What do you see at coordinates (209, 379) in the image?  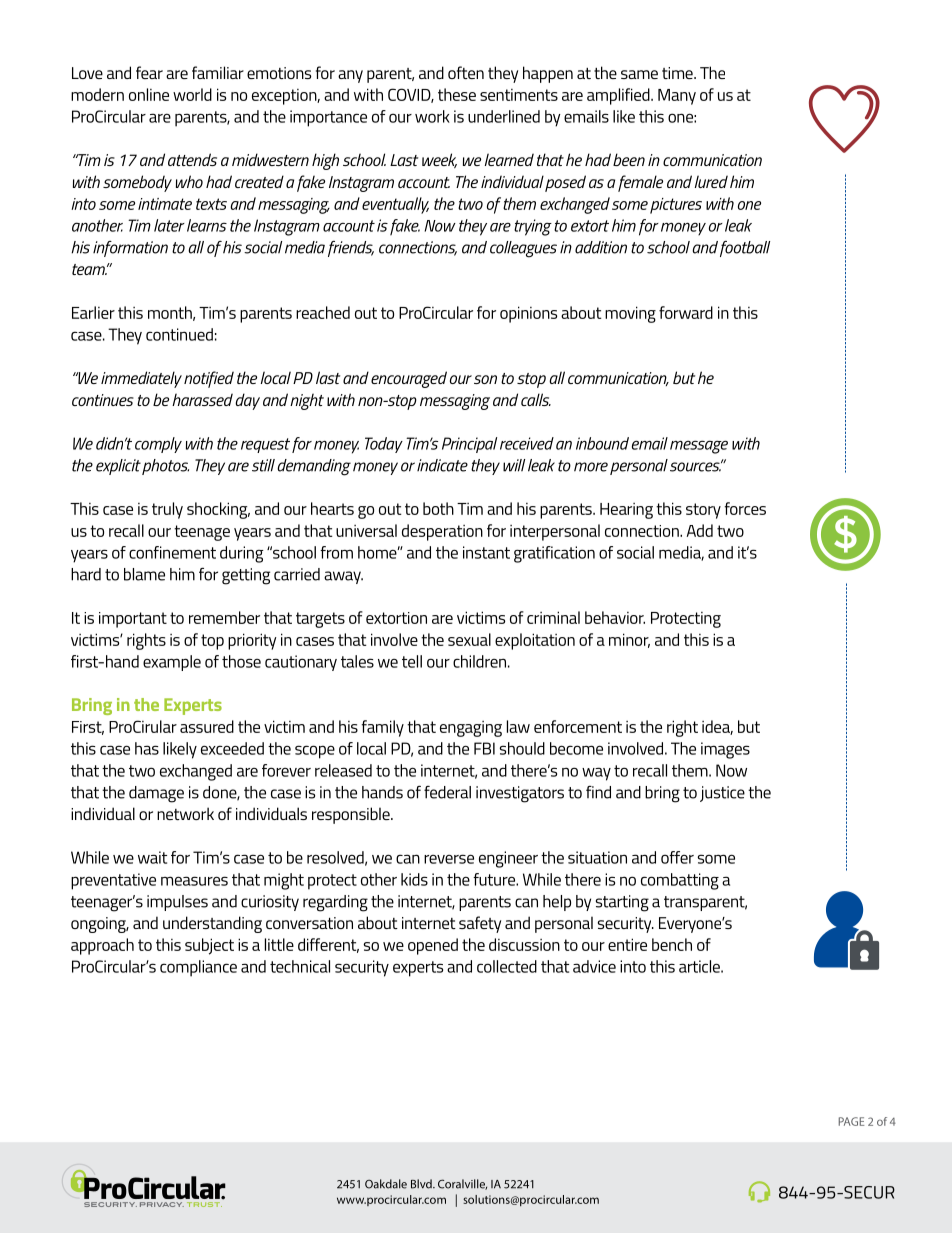 I see `notified` at bounding box center [209, 379].
